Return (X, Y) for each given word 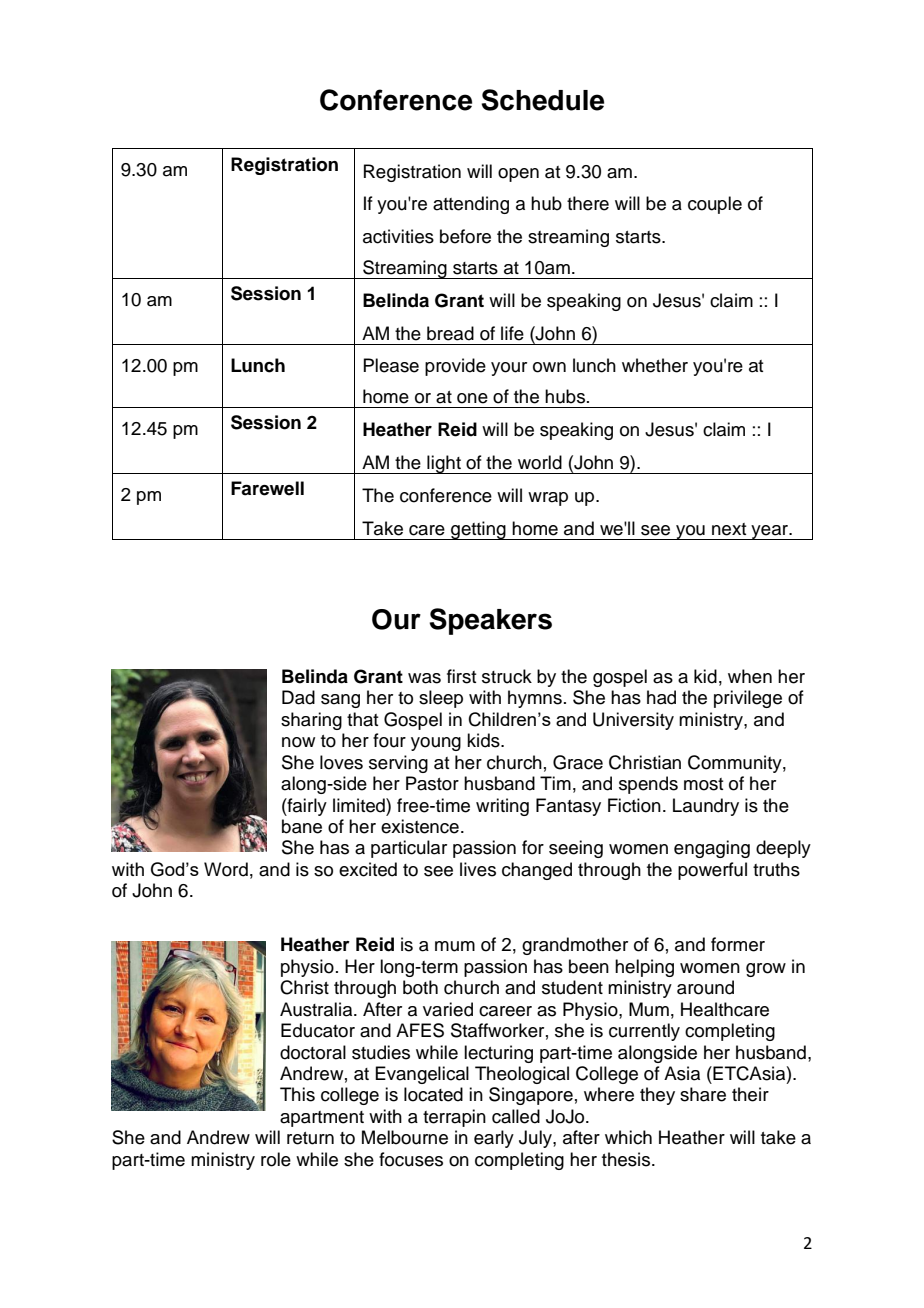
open (518, 175)
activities (398, 236)
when (750, 676)
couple (715, 205)
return (310, 1138)
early (494, 1139)
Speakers (490, 621)
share (703, 1094)
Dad (298, 697)
